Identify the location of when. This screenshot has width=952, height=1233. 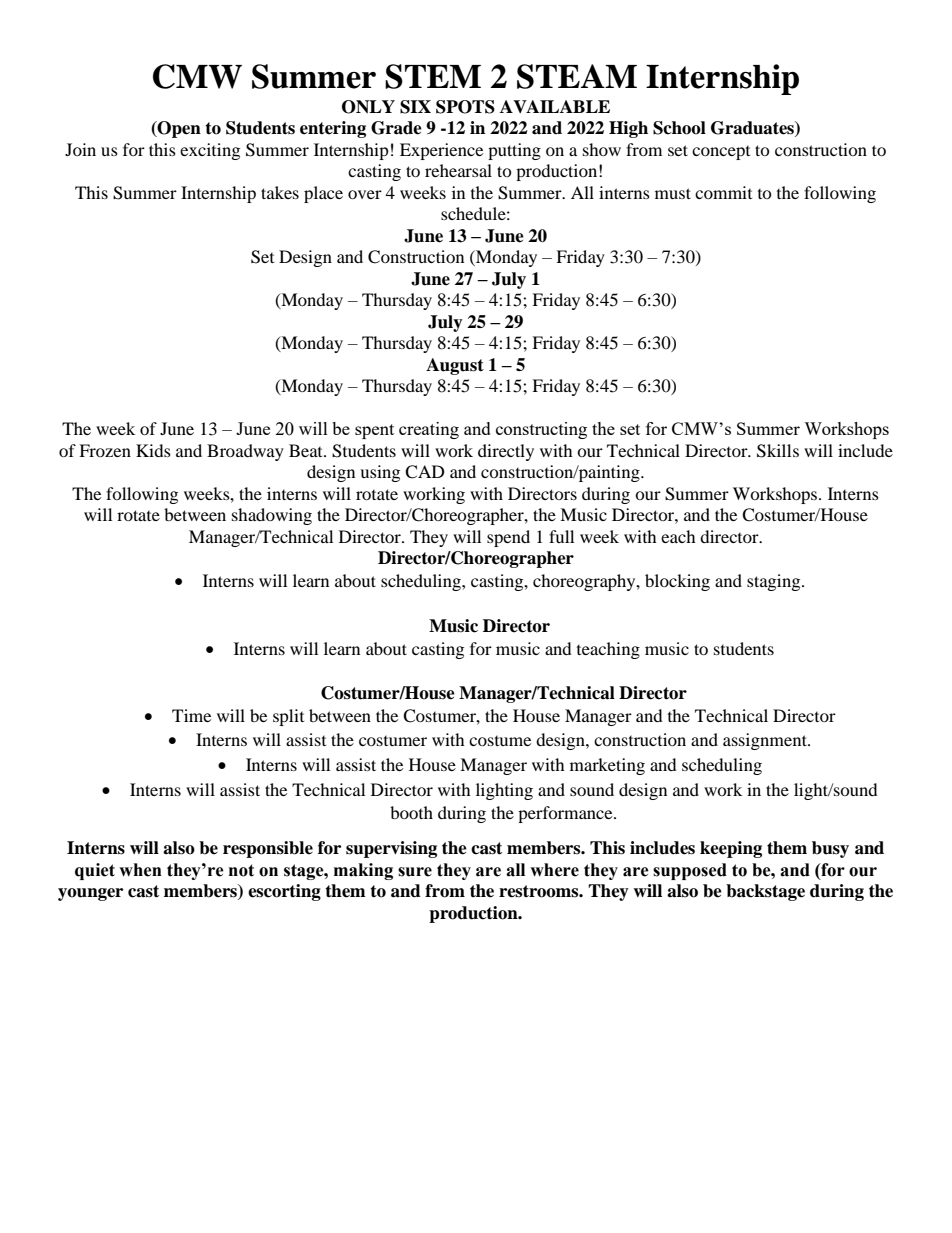
(140, 870).
